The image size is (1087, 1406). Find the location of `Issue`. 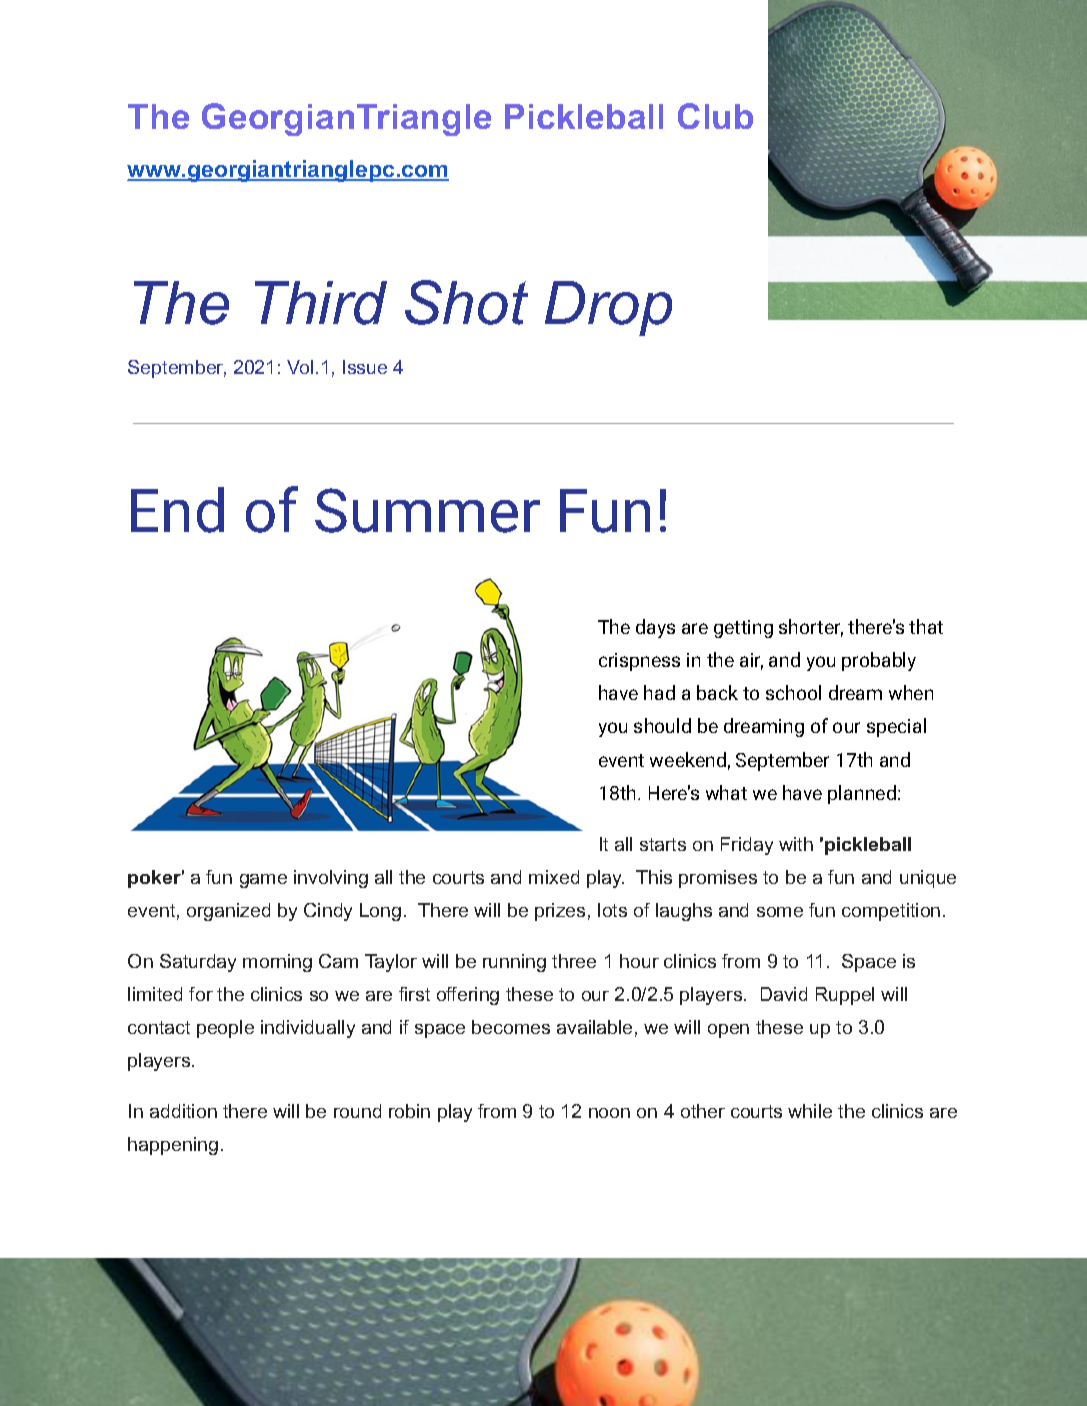

Issue is located at coordinates (365, 367).
